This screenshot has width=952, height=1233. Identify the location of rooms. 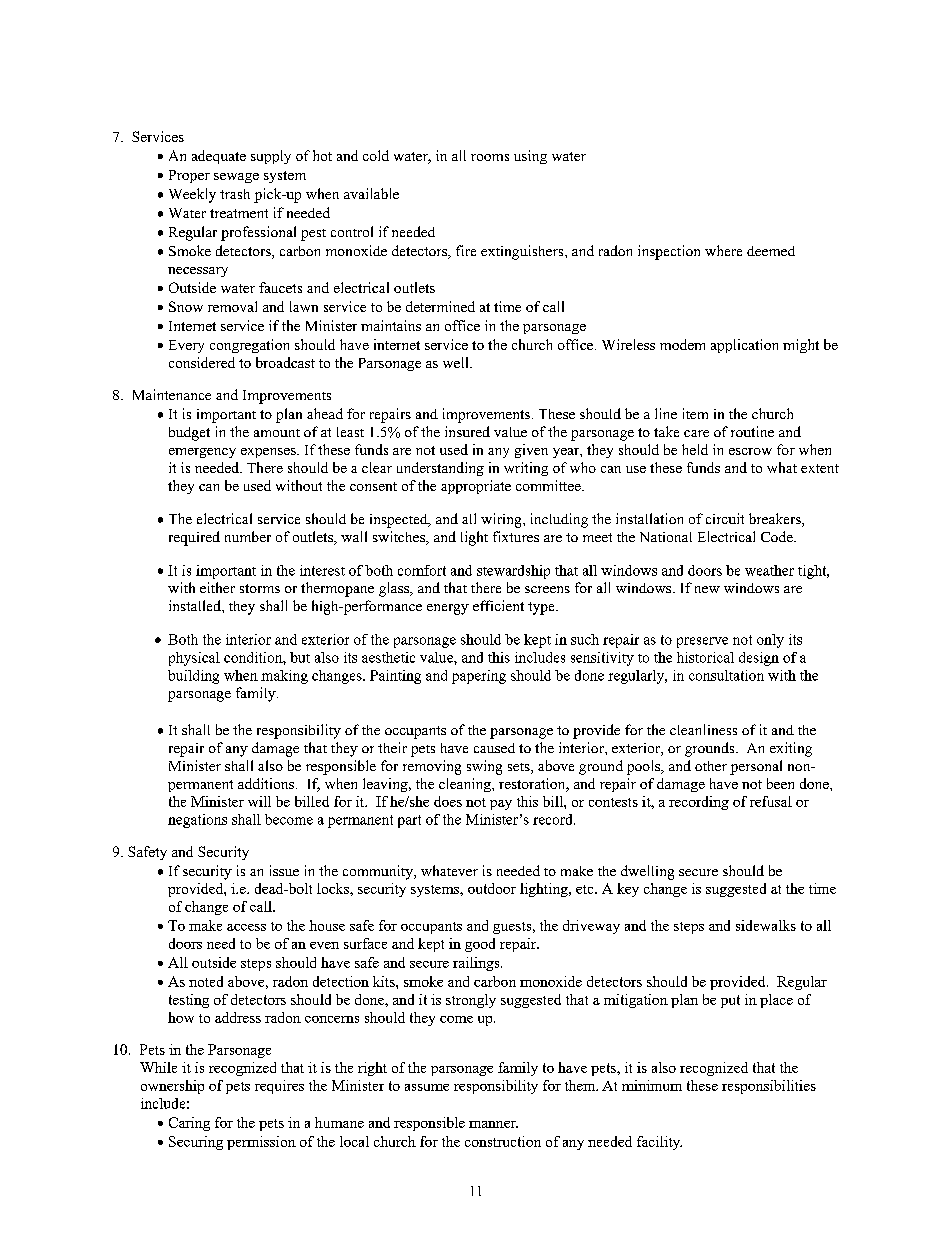
(490, 157).
